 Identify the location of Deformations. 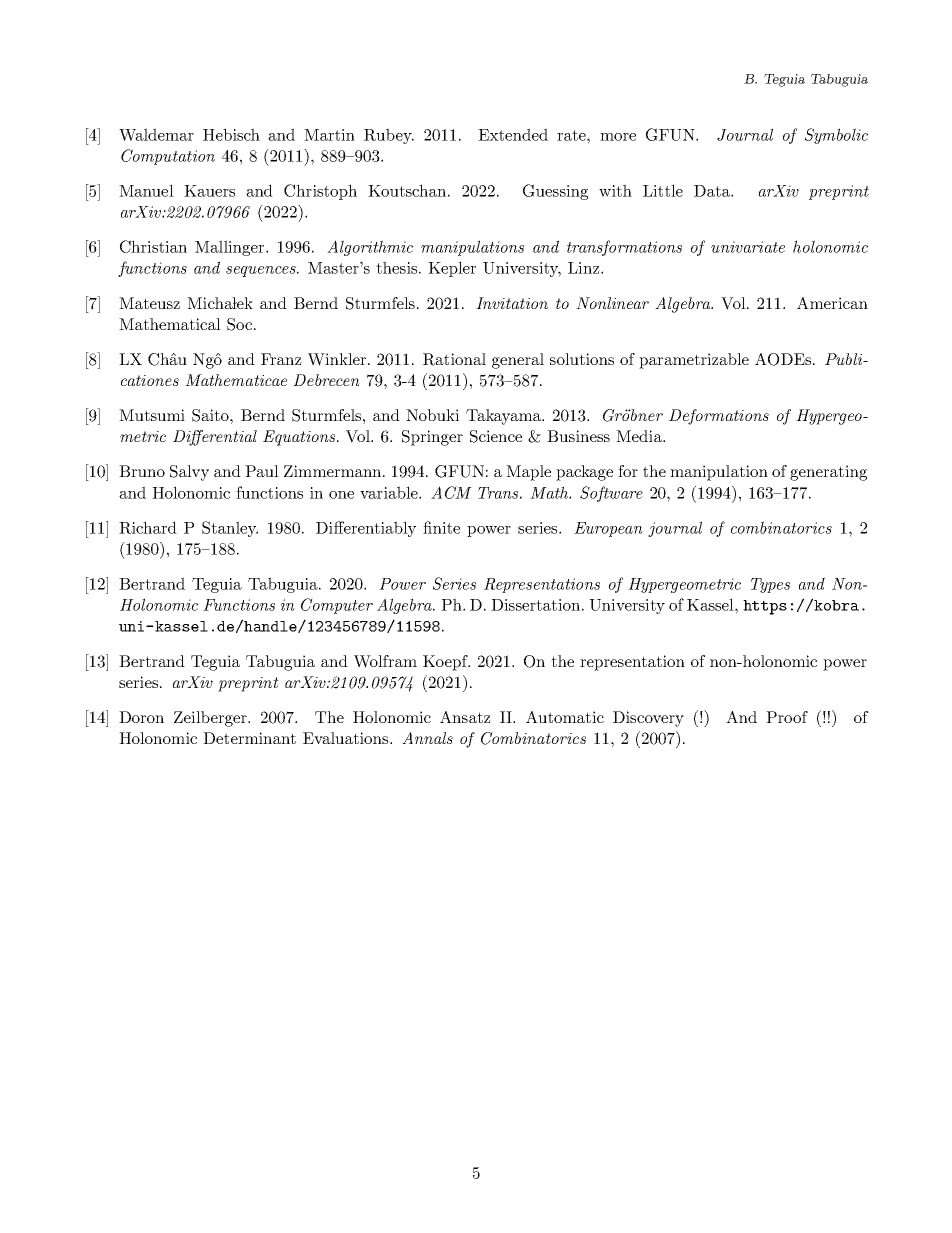
(719, 417).
